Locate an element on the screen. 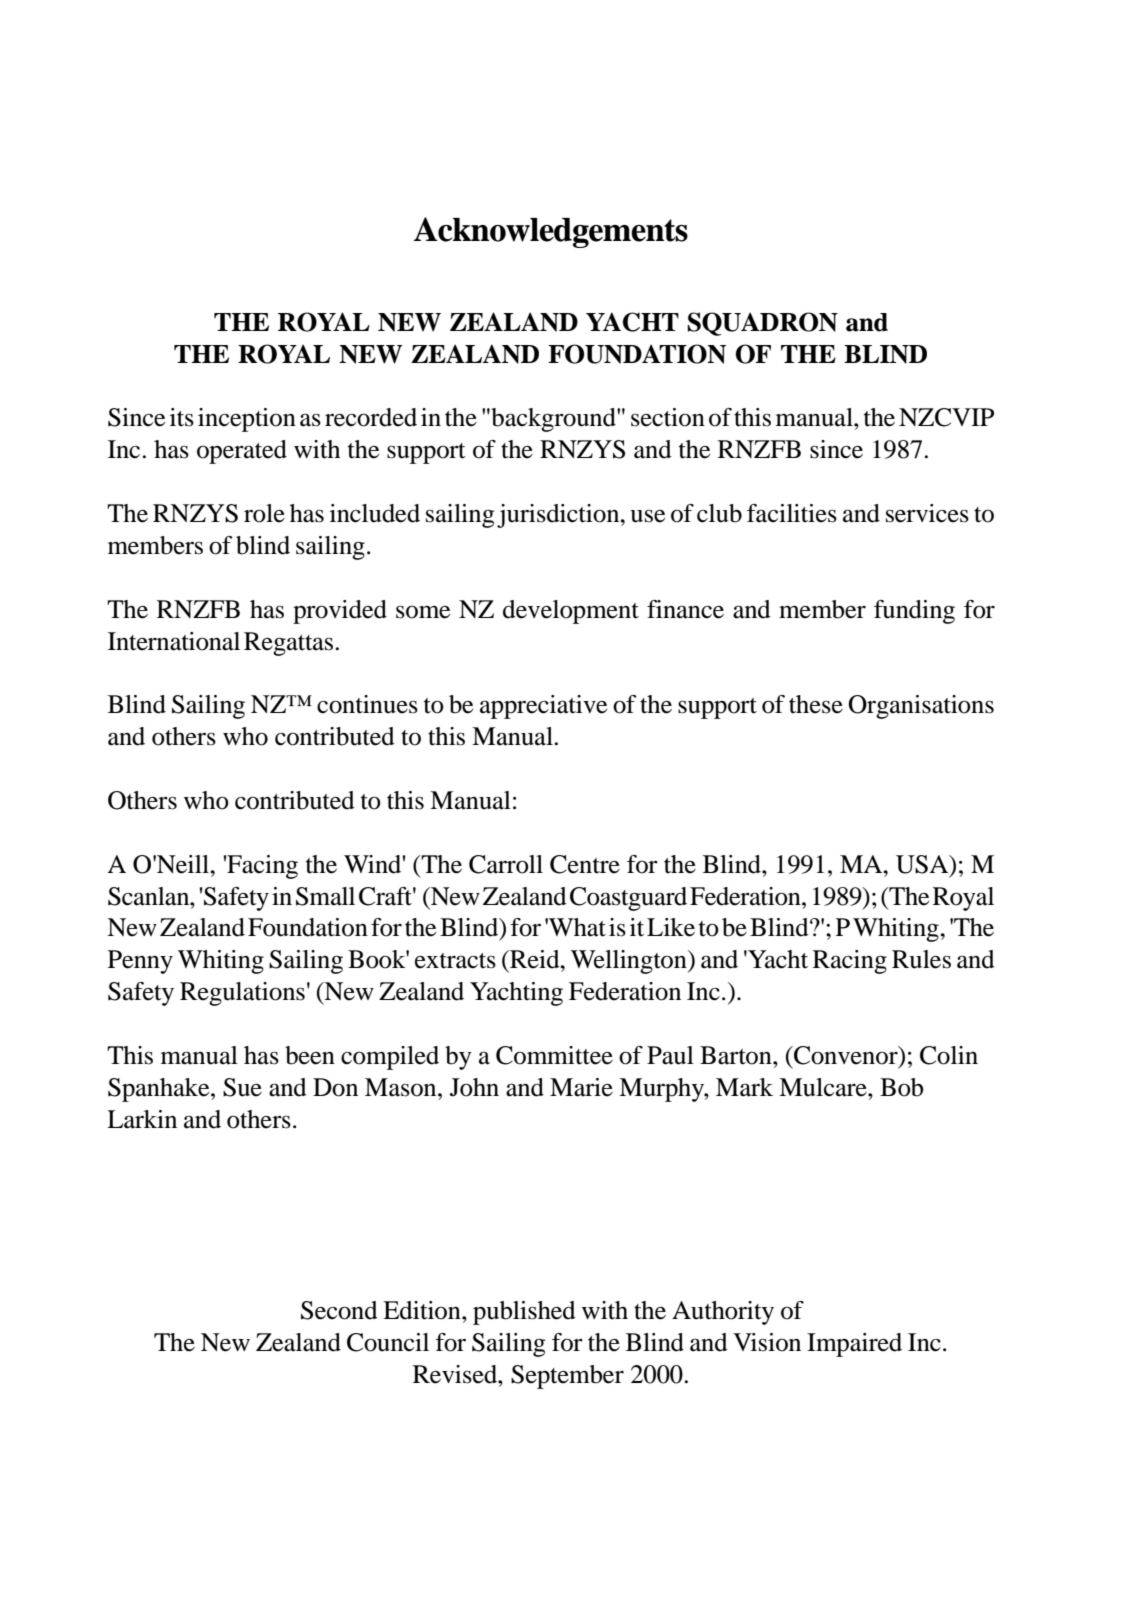  Impaired is located at coordinates (854, 1345).
